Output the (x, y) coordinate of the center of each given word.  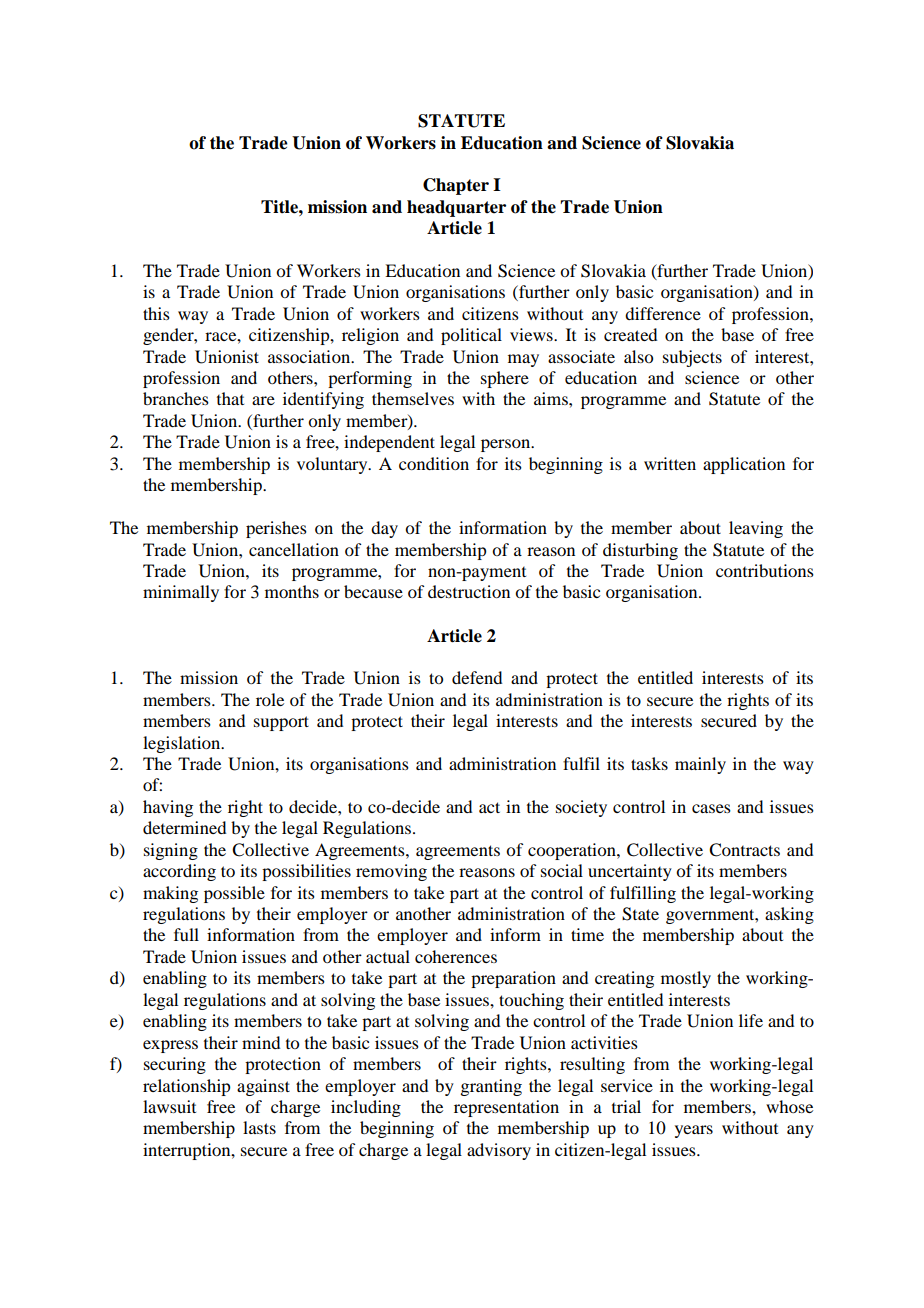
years (694, 1131)
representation (506, 1108)
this (156, 313)
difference (663, 313)
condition (434, 463)
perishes (276, 529)
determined (184, 827)
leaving (756, 529)
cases (711, 808)
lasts (259, 1127)
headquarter (456, 208)
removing (391, 872)
